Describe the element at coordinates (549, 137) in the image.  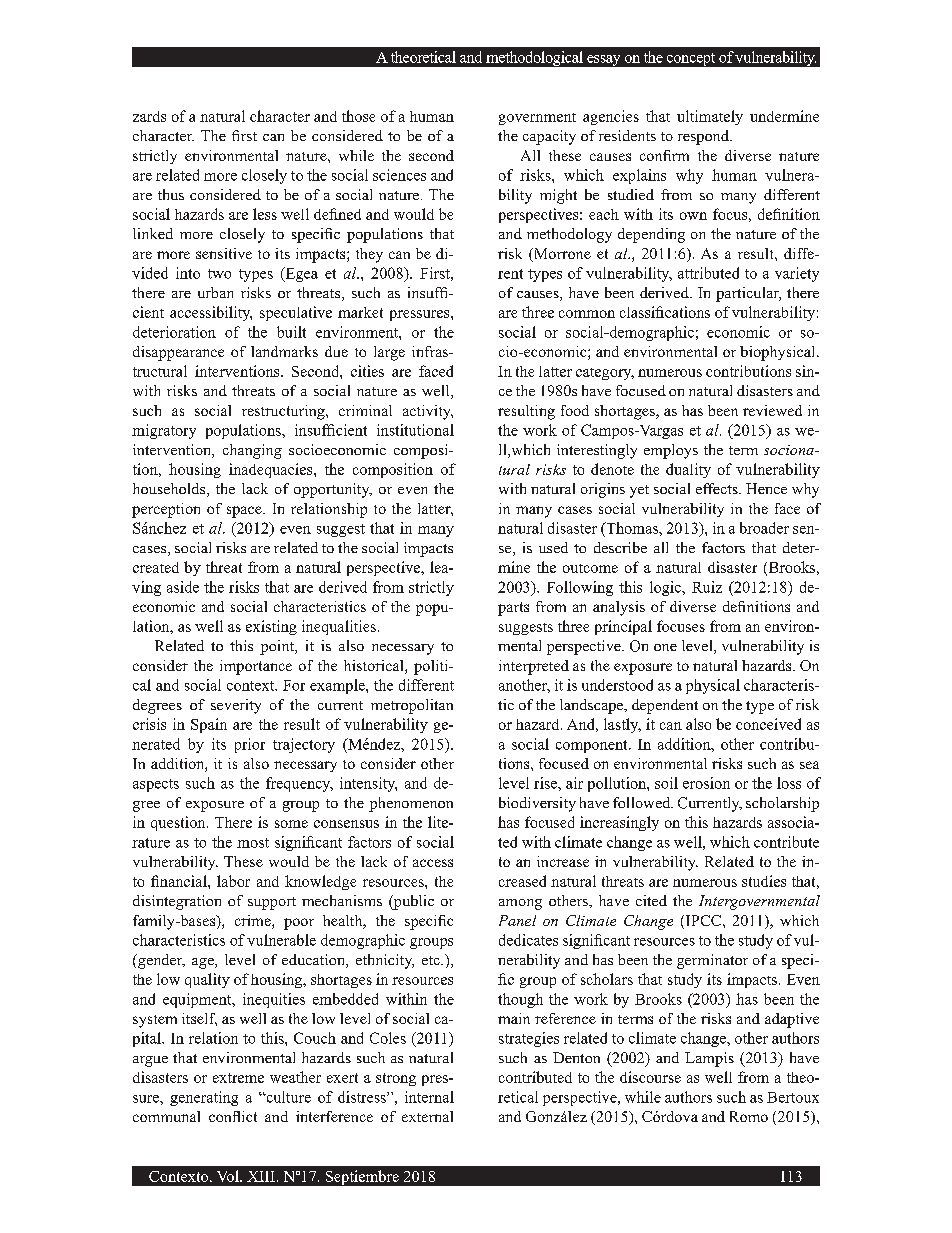
I see `capacity` at that location.
